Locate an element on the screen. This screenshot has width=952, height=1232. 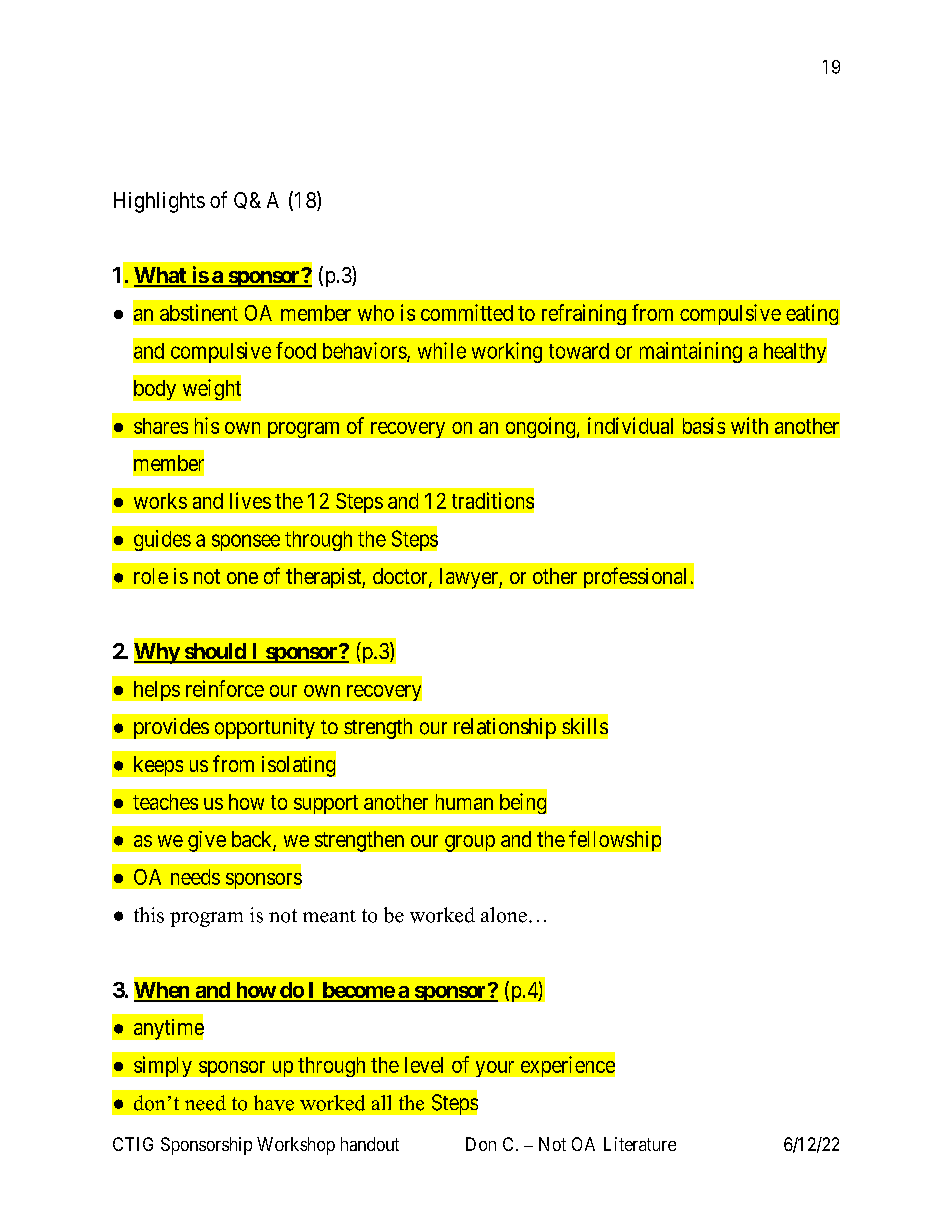
have is located at coordinates (274, 1103).
